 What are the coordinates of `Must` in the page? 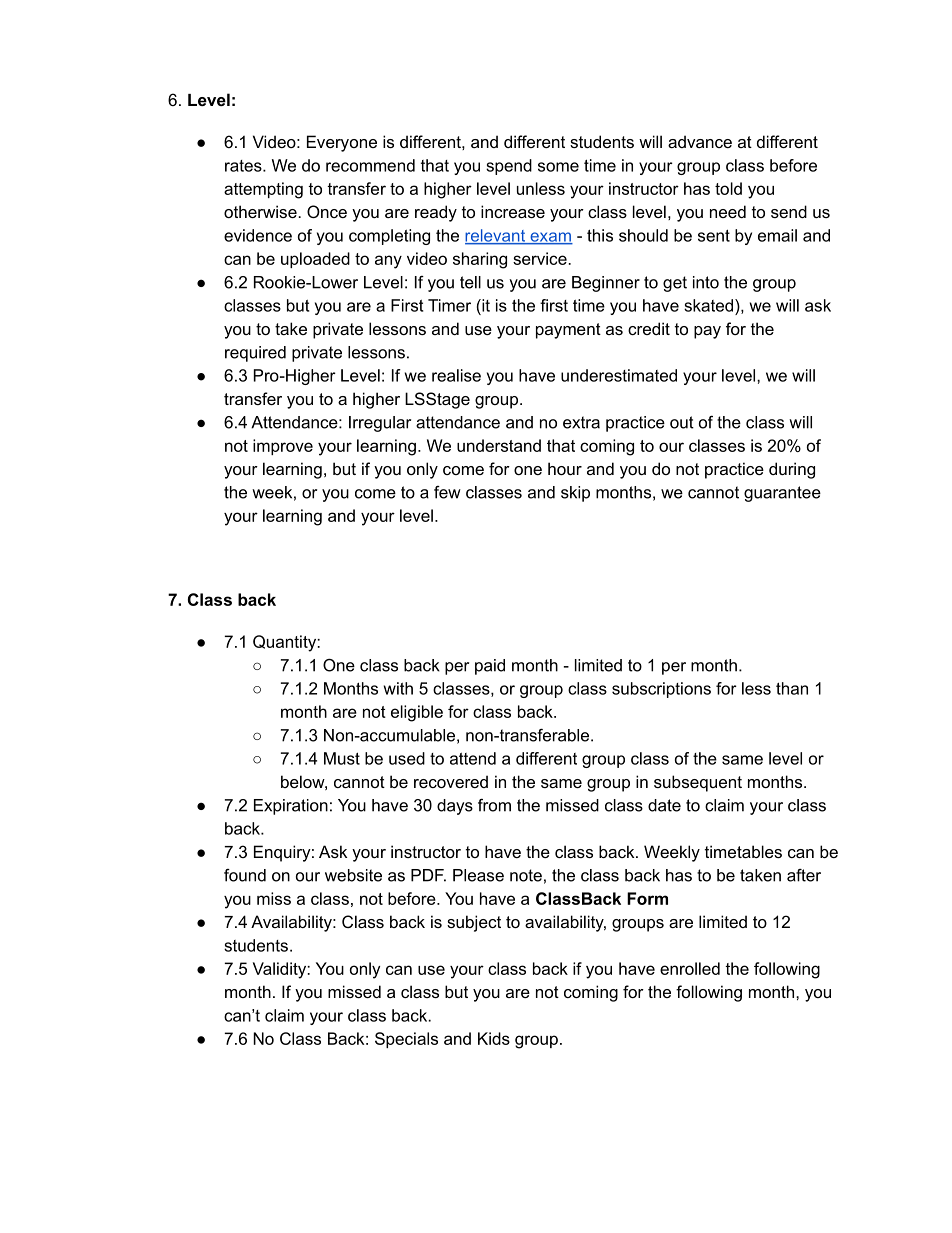 It's located at (342, 758).
